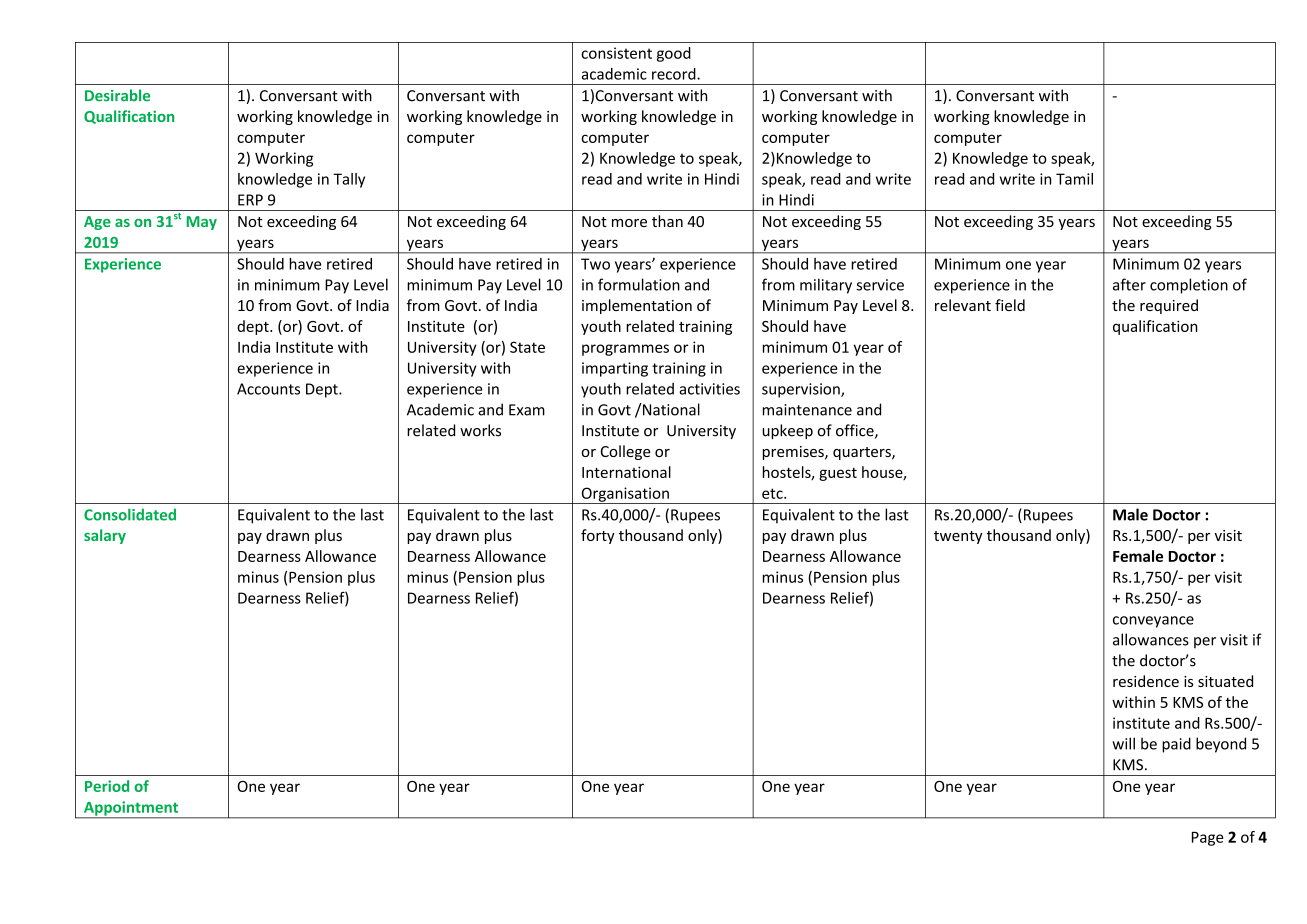  I want to click on Tamil, so click(1074, 179).
